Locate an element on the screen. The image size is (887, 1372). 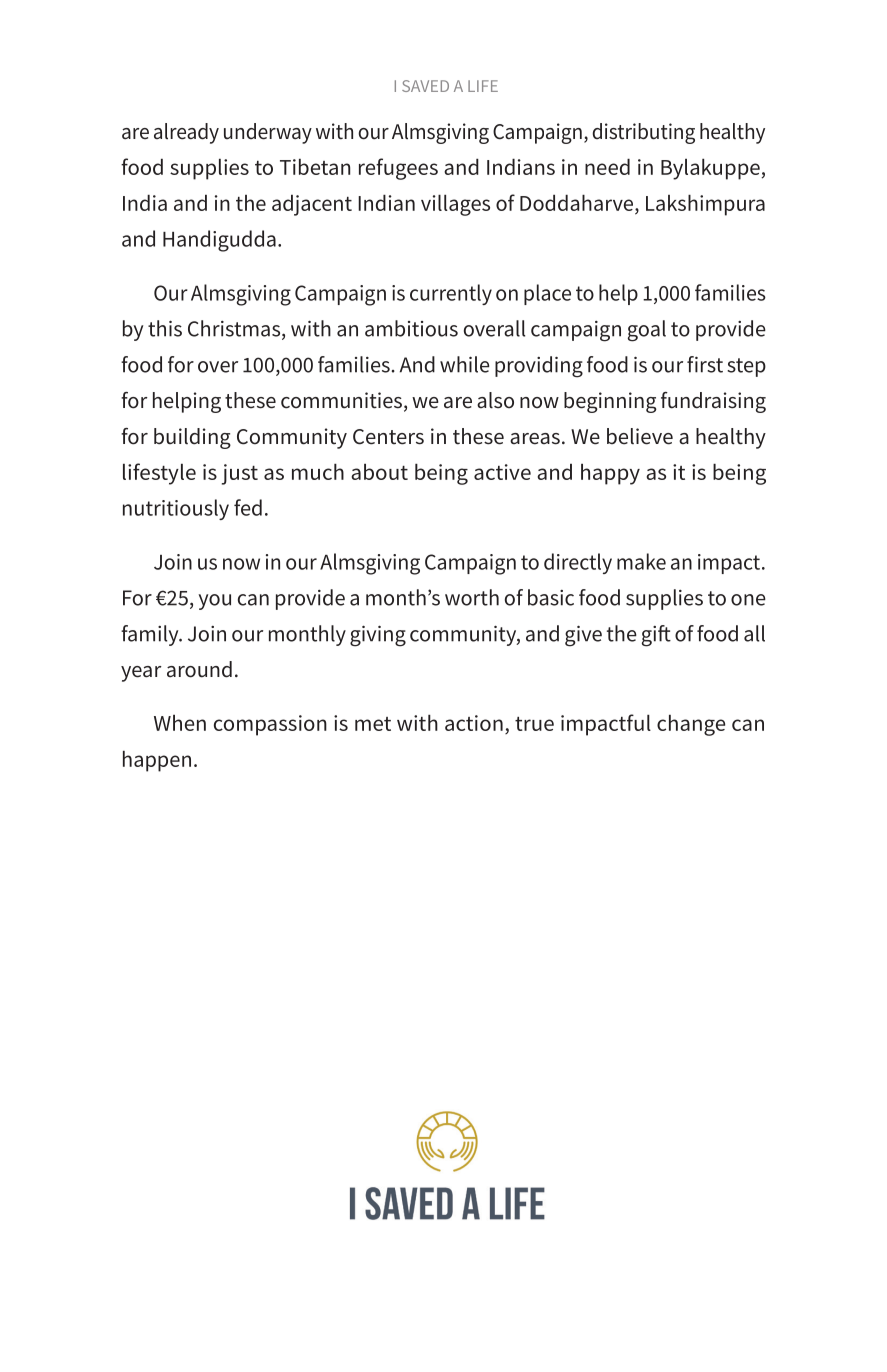
action is located at coordinates (474, 723).
